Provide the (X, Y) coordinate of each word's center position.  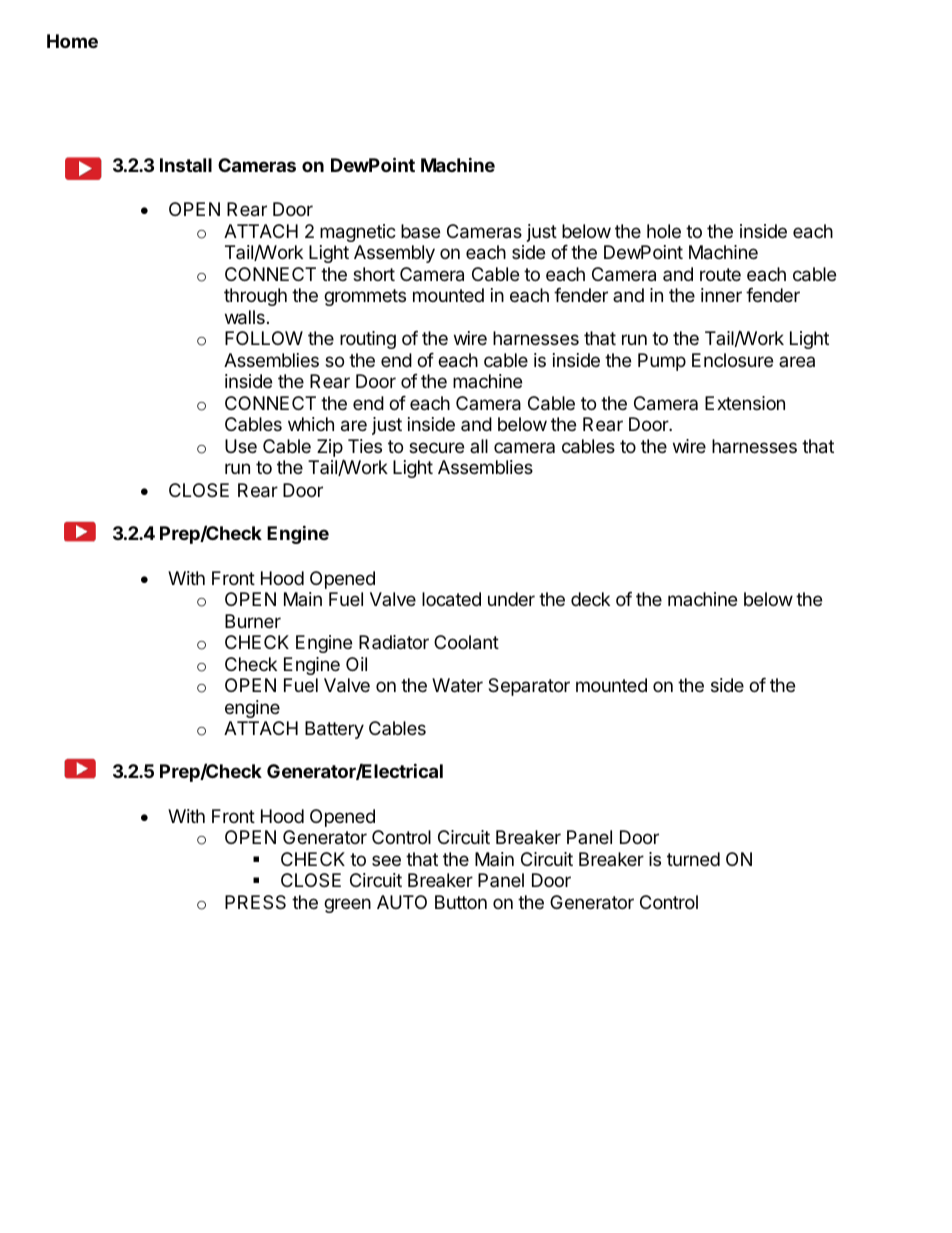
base (420, 231)
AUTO (402, 902)
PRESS (255, 902)
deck (590, 599)
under (511, 599)
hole (664, 231)
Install (186, 165)
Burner (253, 621)
